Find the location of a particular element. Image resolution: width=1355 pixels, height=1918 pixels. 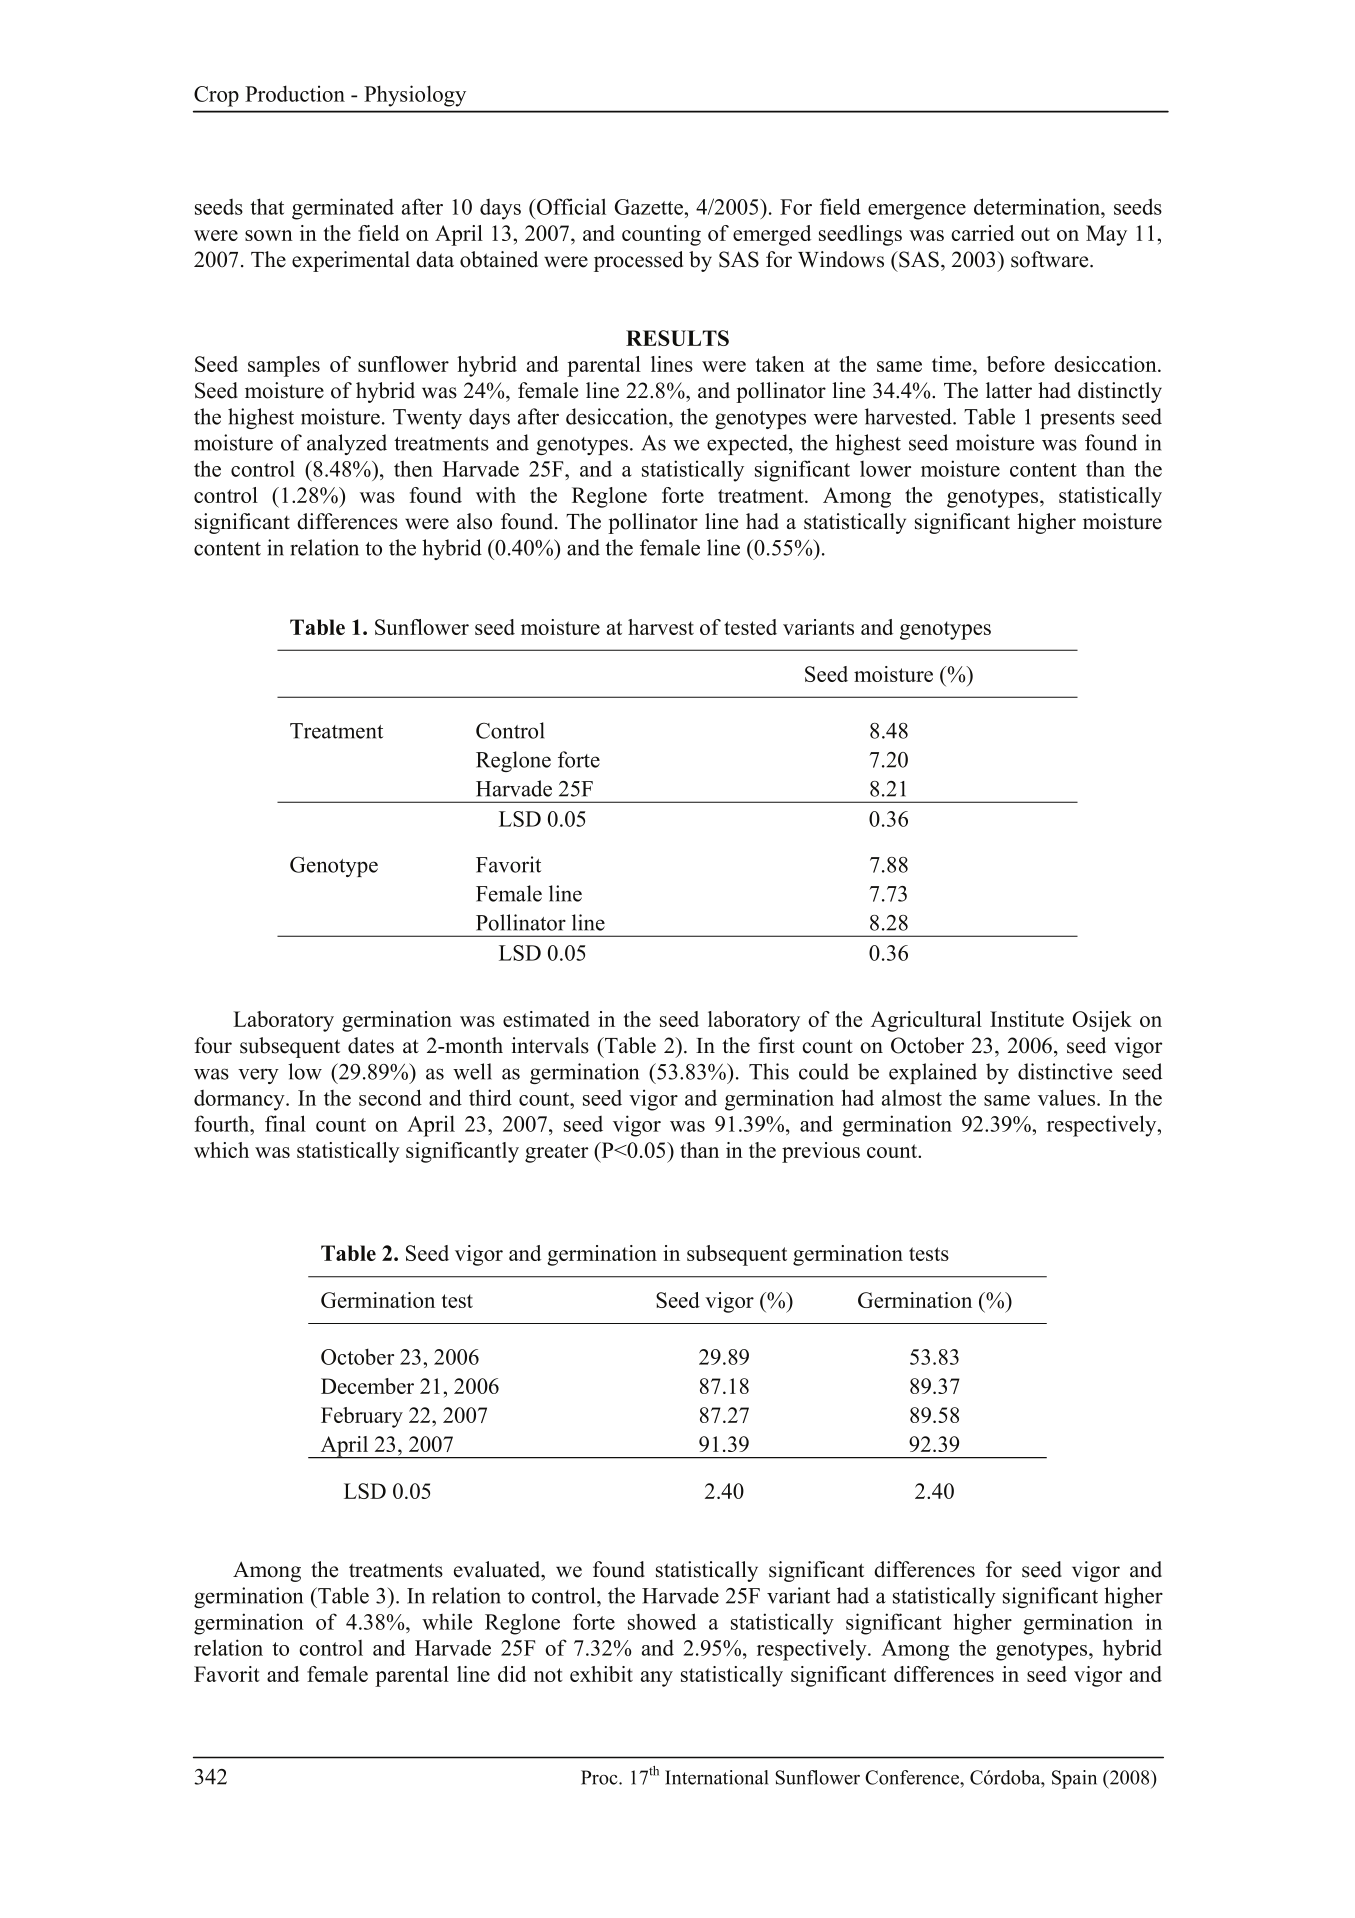

Spain is located at coordinates (1074, 1779).
